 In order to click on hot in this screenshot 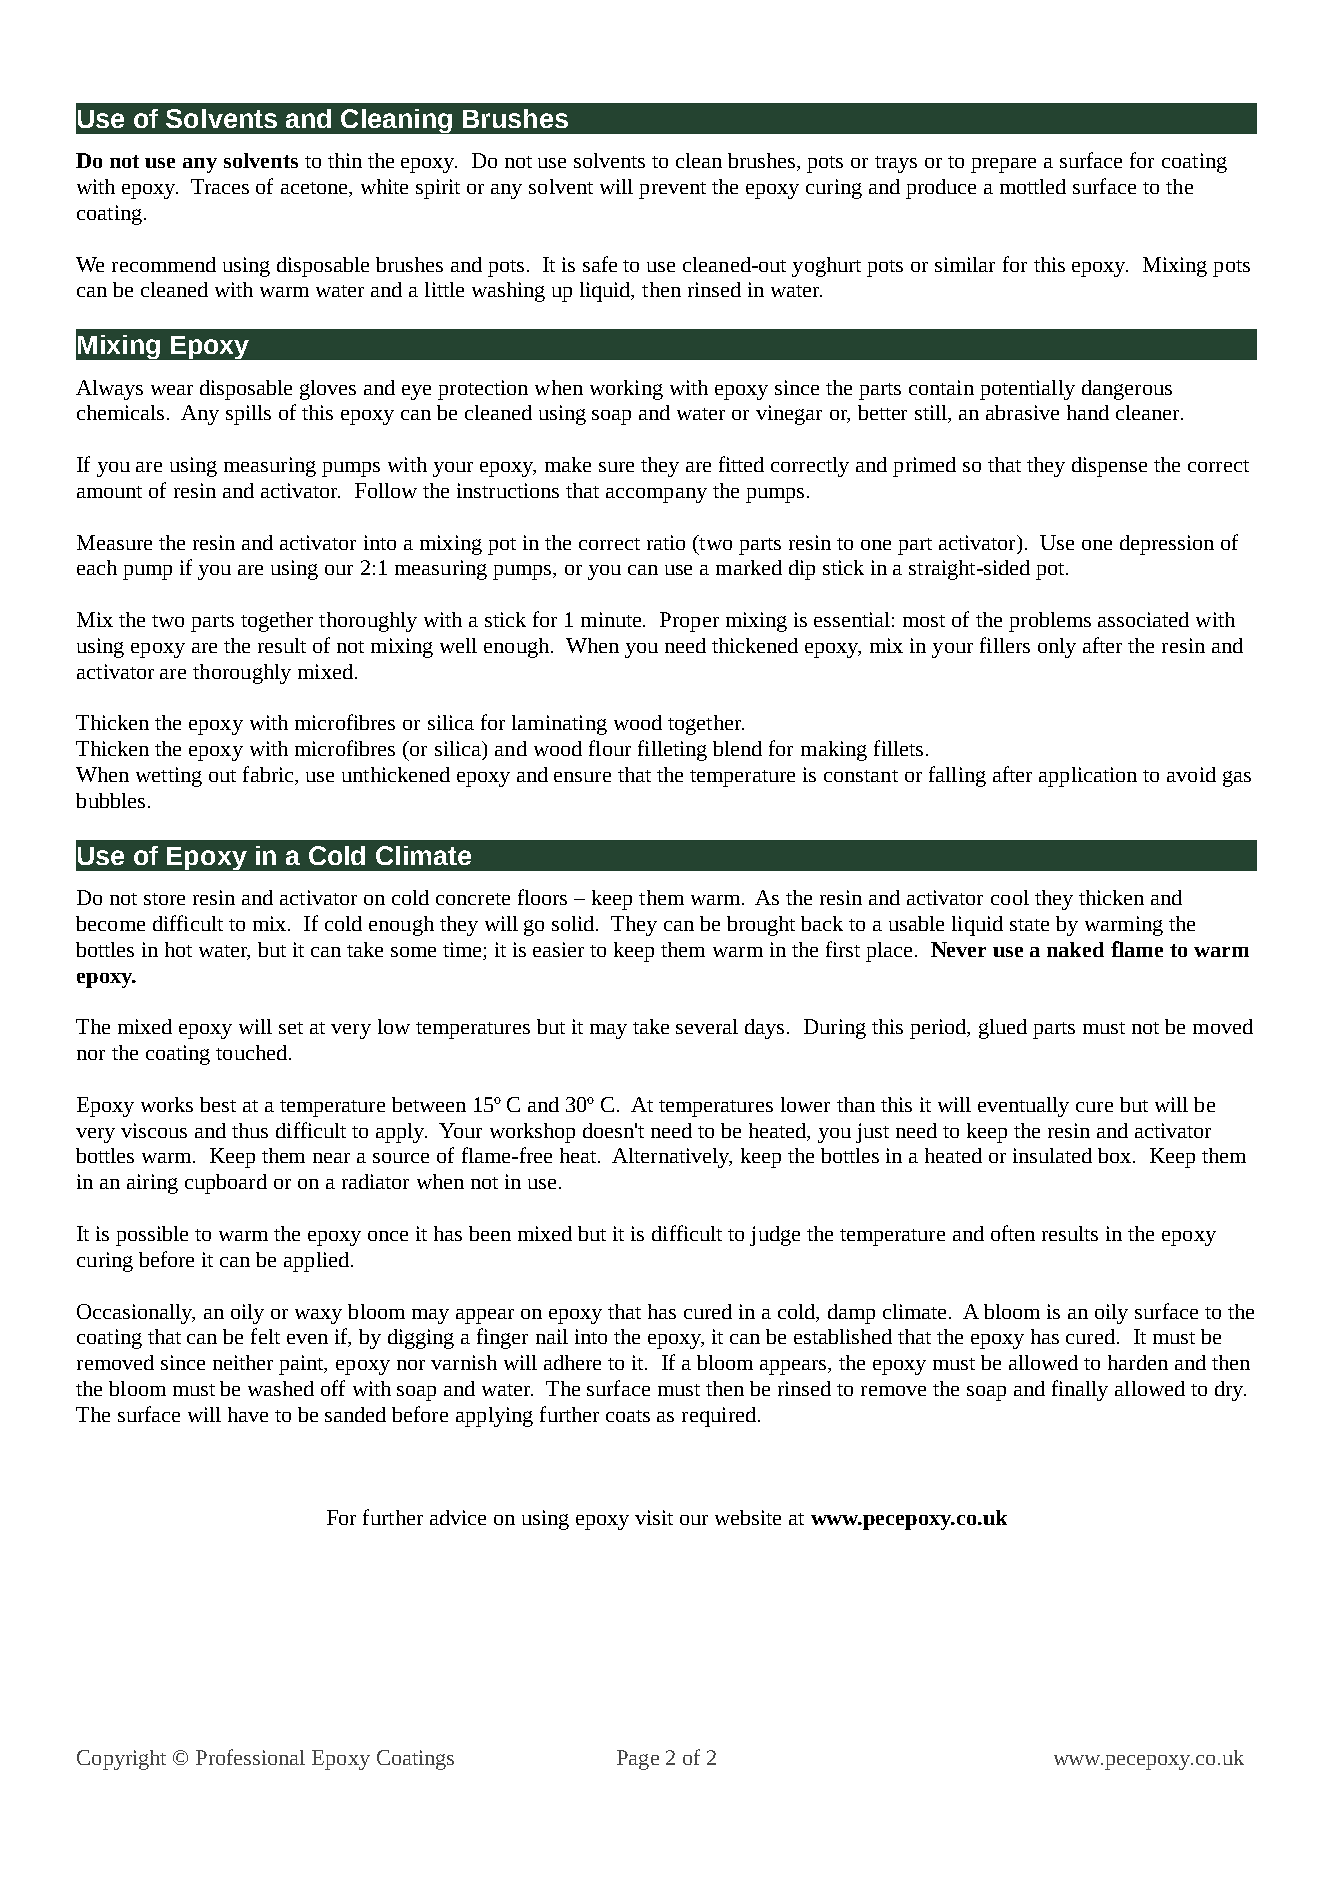, I will do `click(178, 949)`.
